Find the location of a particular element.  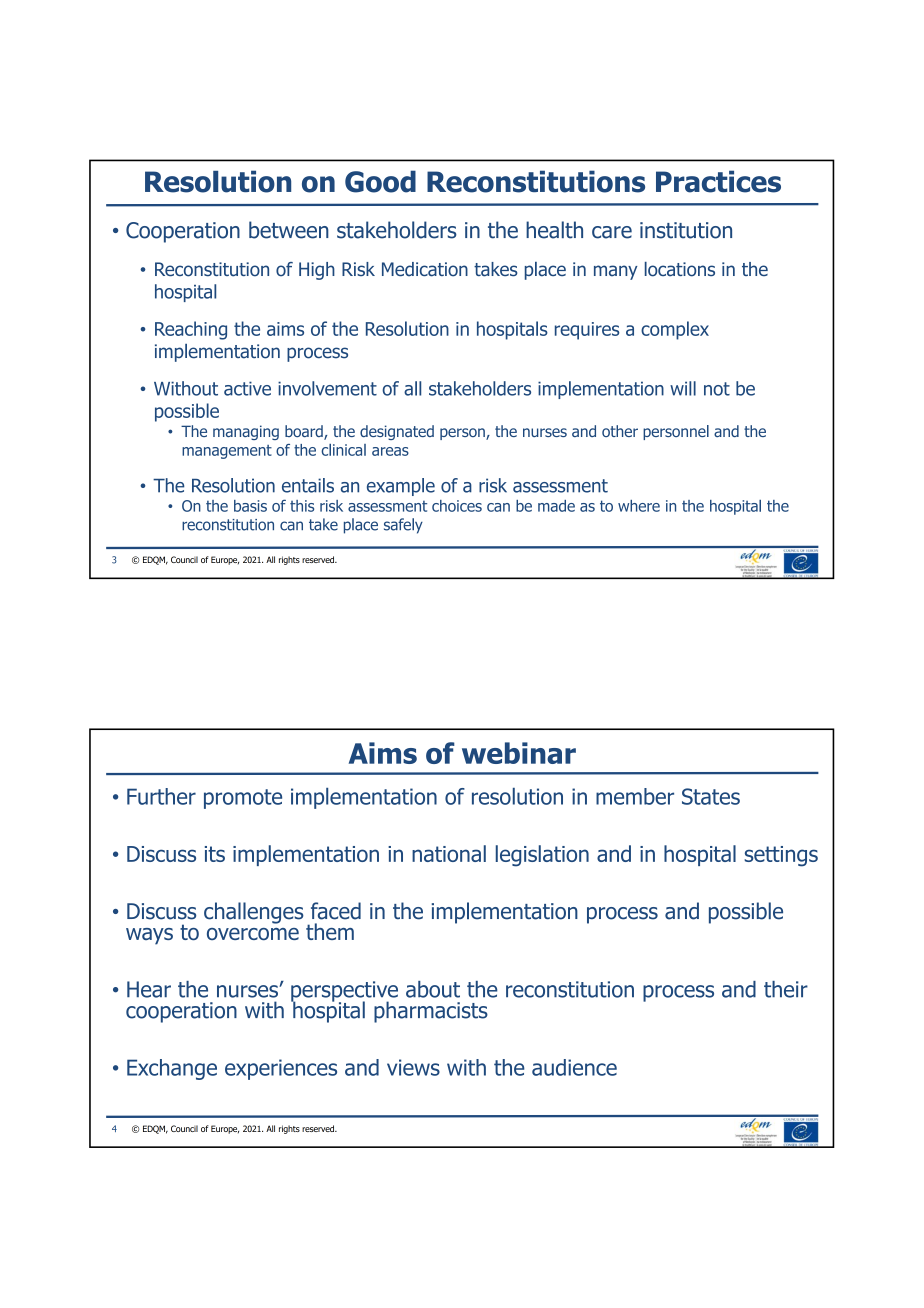

Practices is located at coordinates (718, 181).
